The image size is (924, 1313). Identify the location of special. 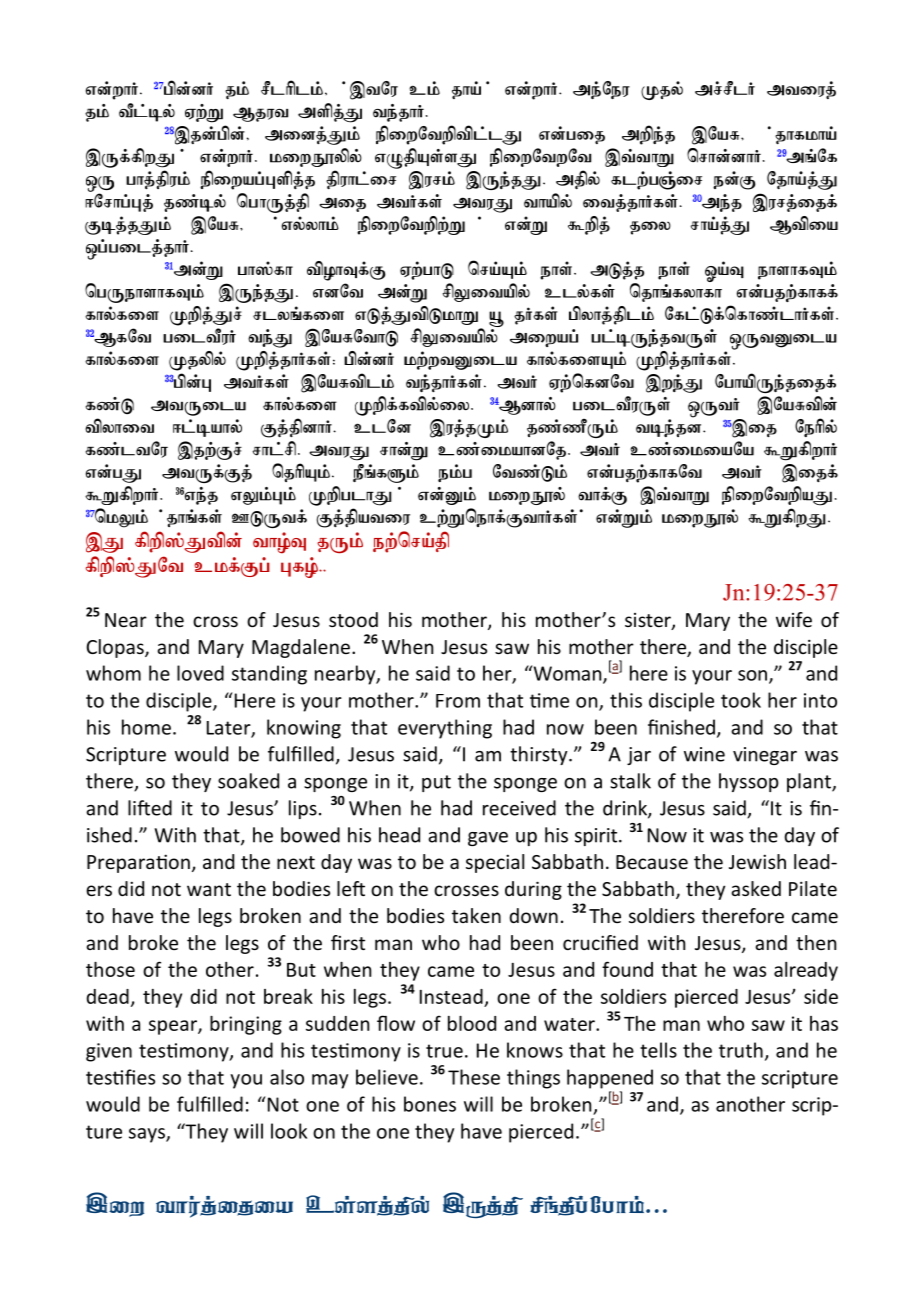
(495, 863).
